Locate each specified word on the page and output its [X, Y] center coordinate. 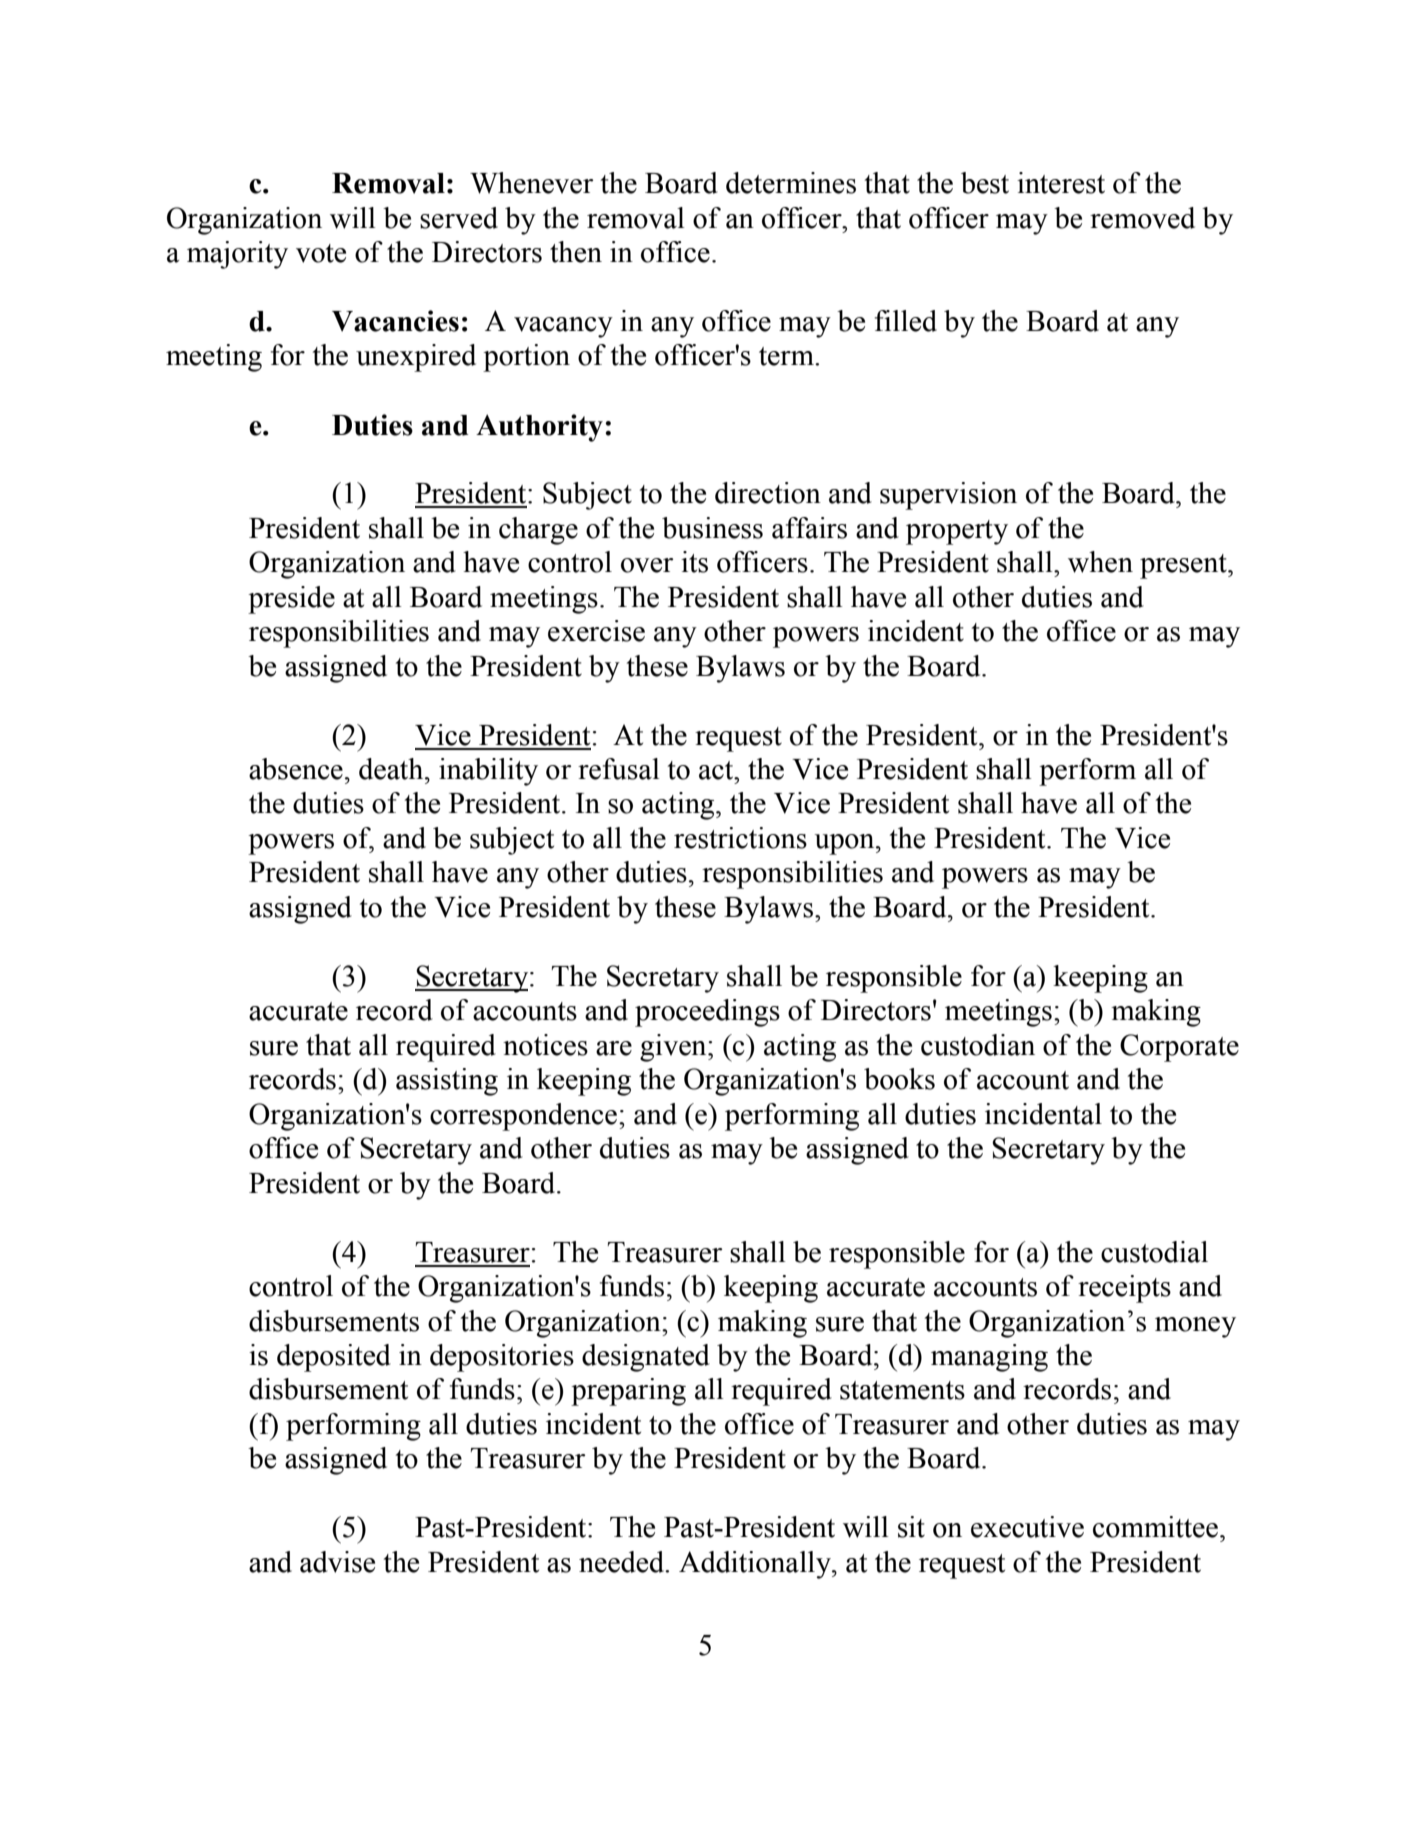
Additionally [756, 1565]
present [1184, 566]
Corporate [1179, 1048]
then [576, 252]
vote [321, 253]
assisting [447, 1082]
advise [337, 1562]
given [674, 1048]
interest [1061, 183]
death [392, 769]
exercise [596, 631]
